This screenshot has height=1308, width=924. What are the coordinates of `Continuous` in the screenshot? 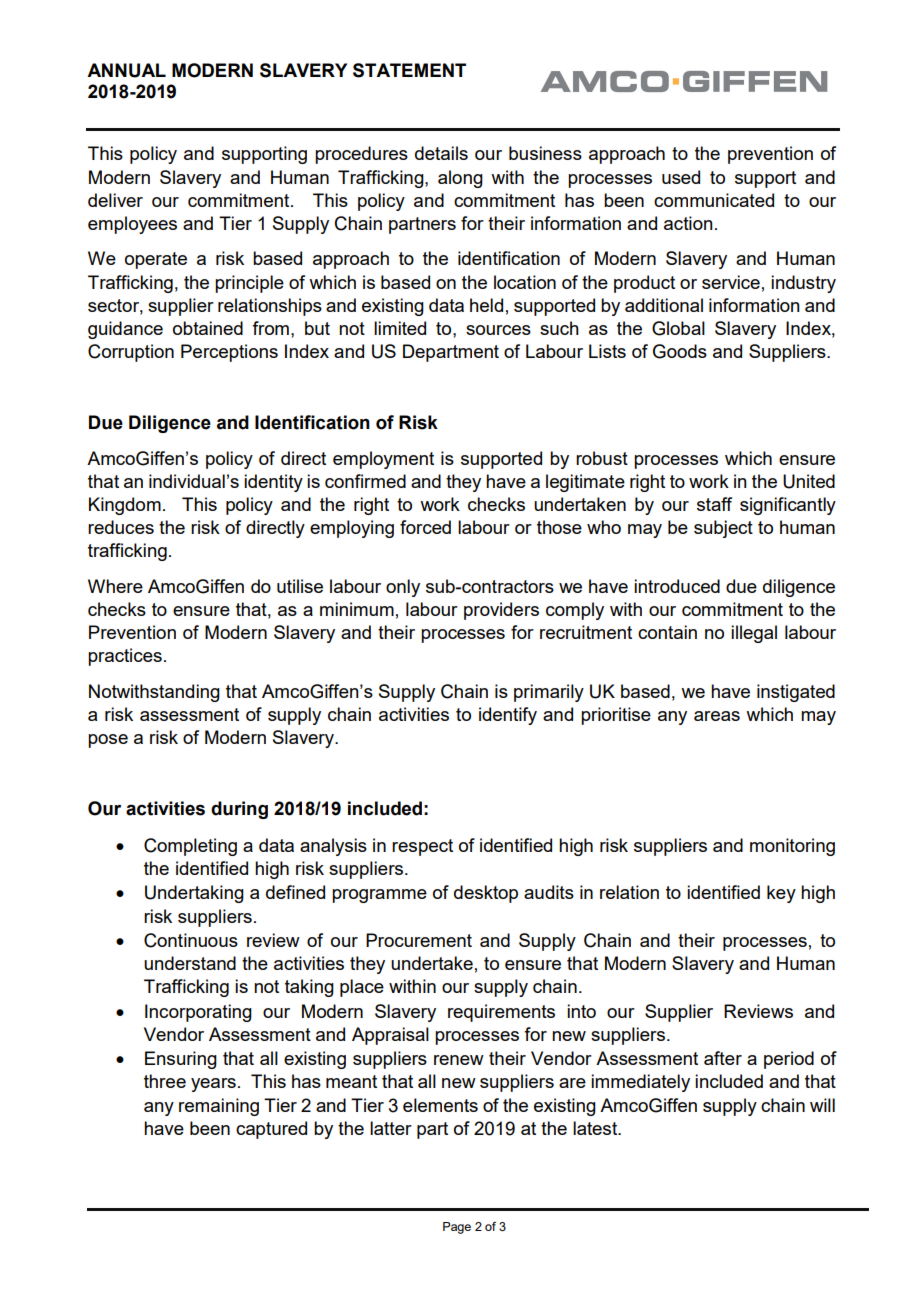 It's located at (191, 940).
